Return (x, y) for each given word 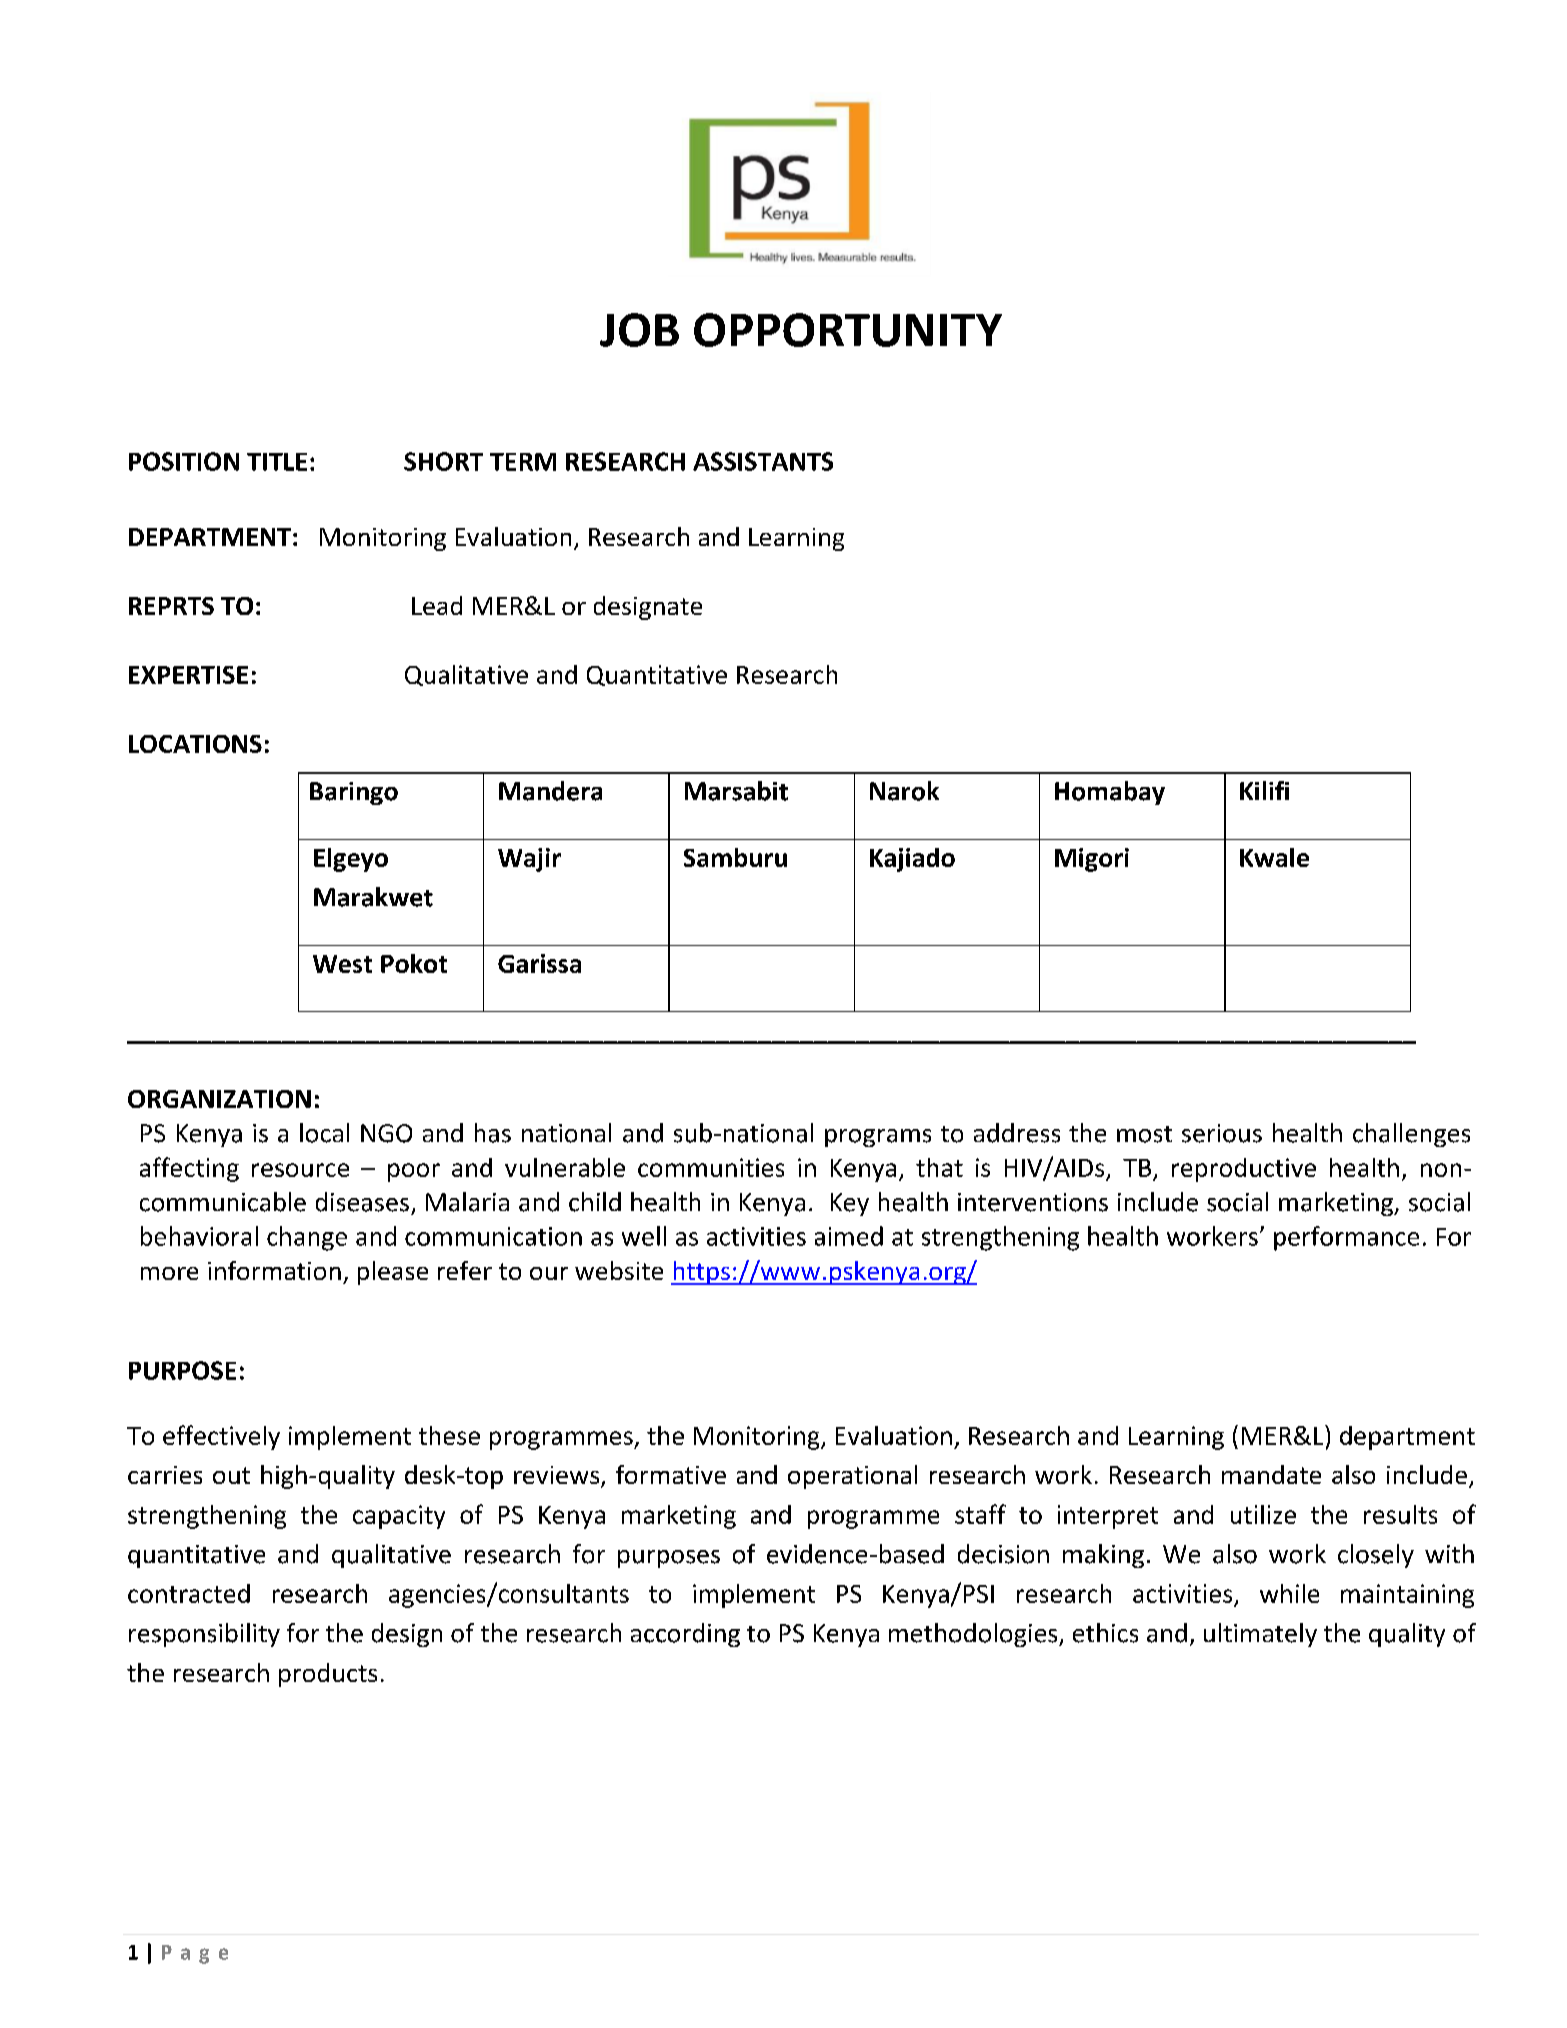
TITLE (277, 462)
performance (1346, 1238)
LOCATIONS (195, 744)
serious (1222, 1133)
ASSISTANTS (763, 461)
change (307, 1238)
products (328, 1675)
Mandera (550, 791)
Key (850, 1204)
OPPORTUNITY (848, 330)
